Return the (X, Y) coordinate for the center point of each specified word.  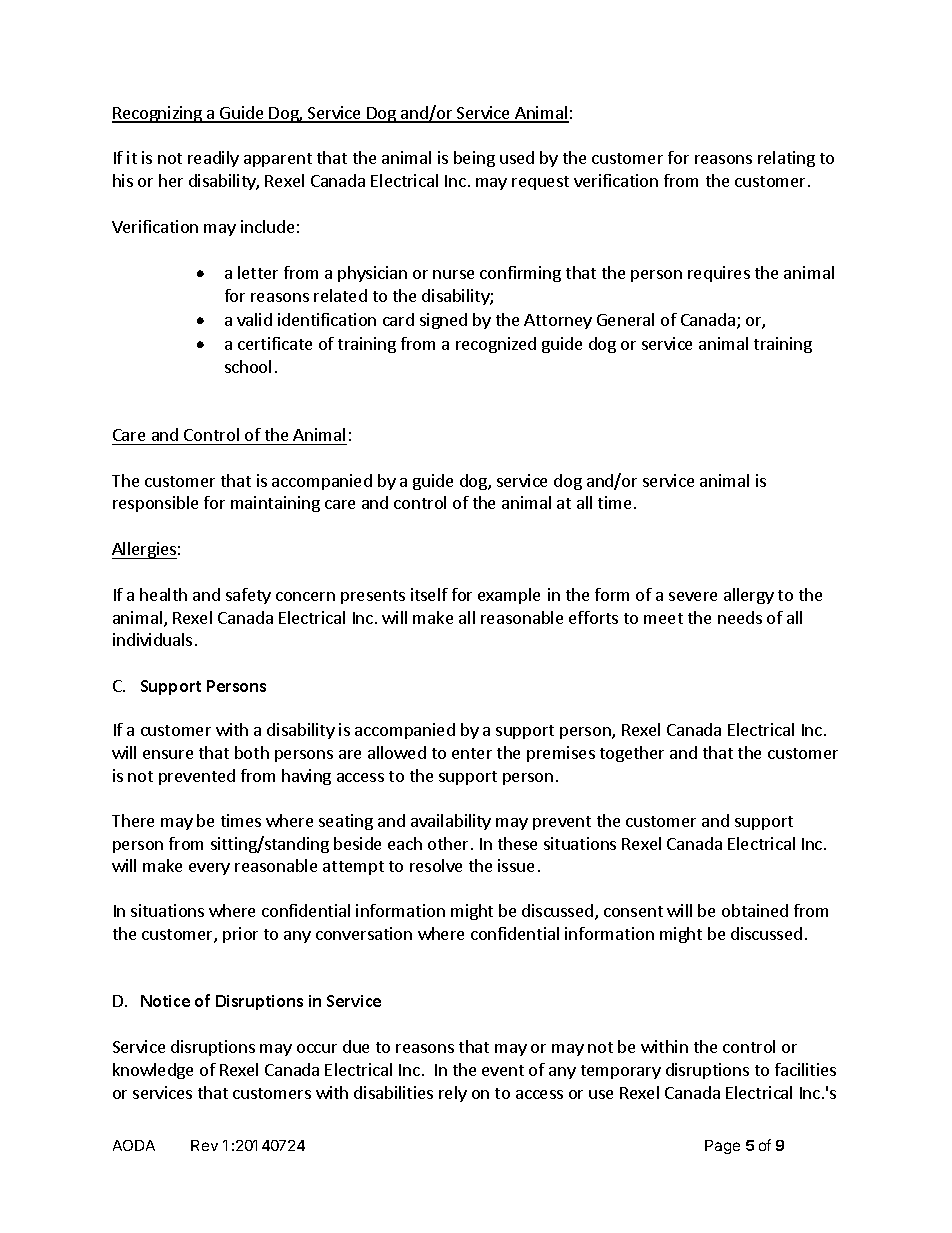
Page (722, 1147)
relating (786, 159)
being (474, 159)
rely (453, 1094)
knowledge (153, 1071)
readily (213, 159)
